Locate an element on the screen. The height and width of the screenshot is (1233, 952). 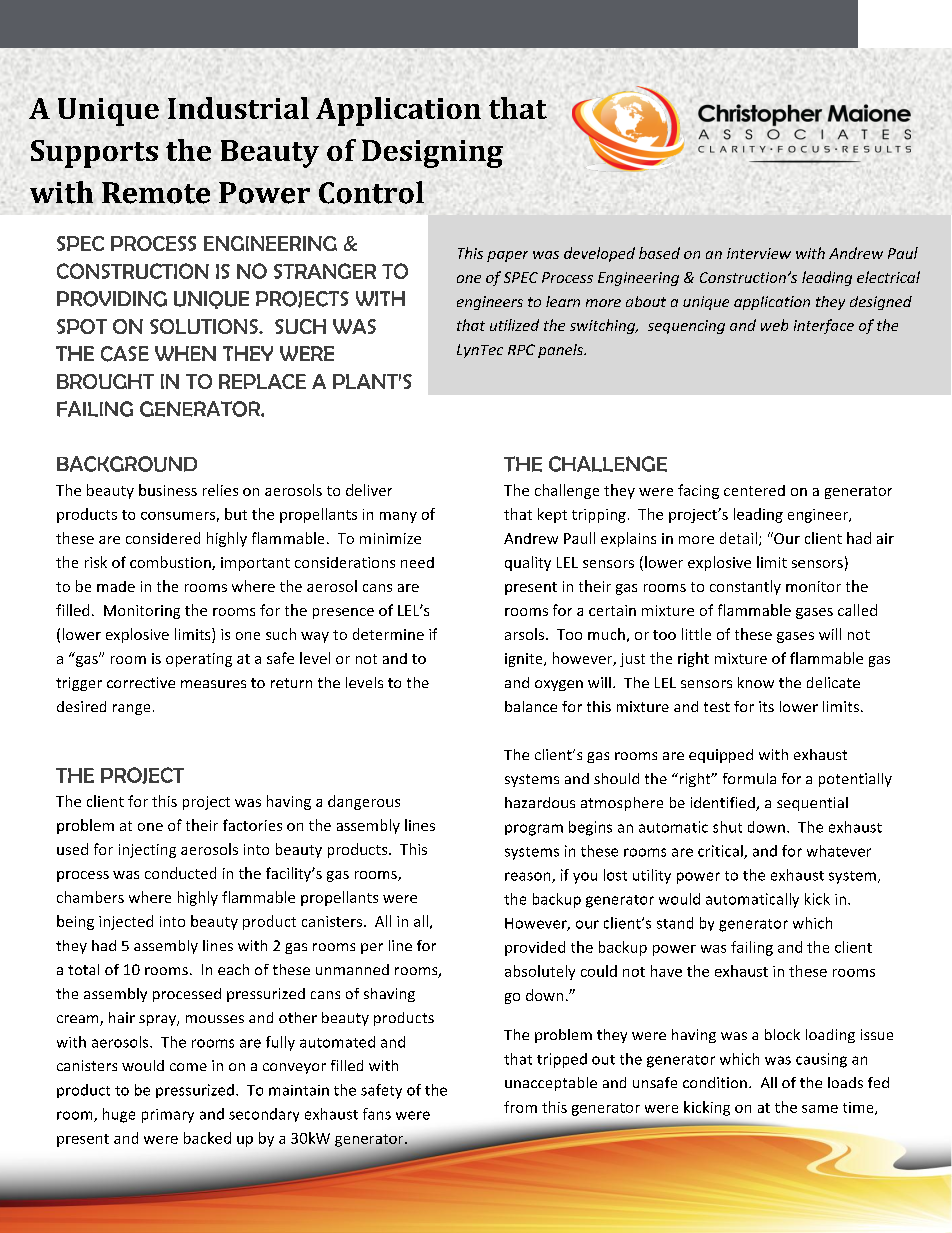
Designing is located at coordinates (432, 154).
